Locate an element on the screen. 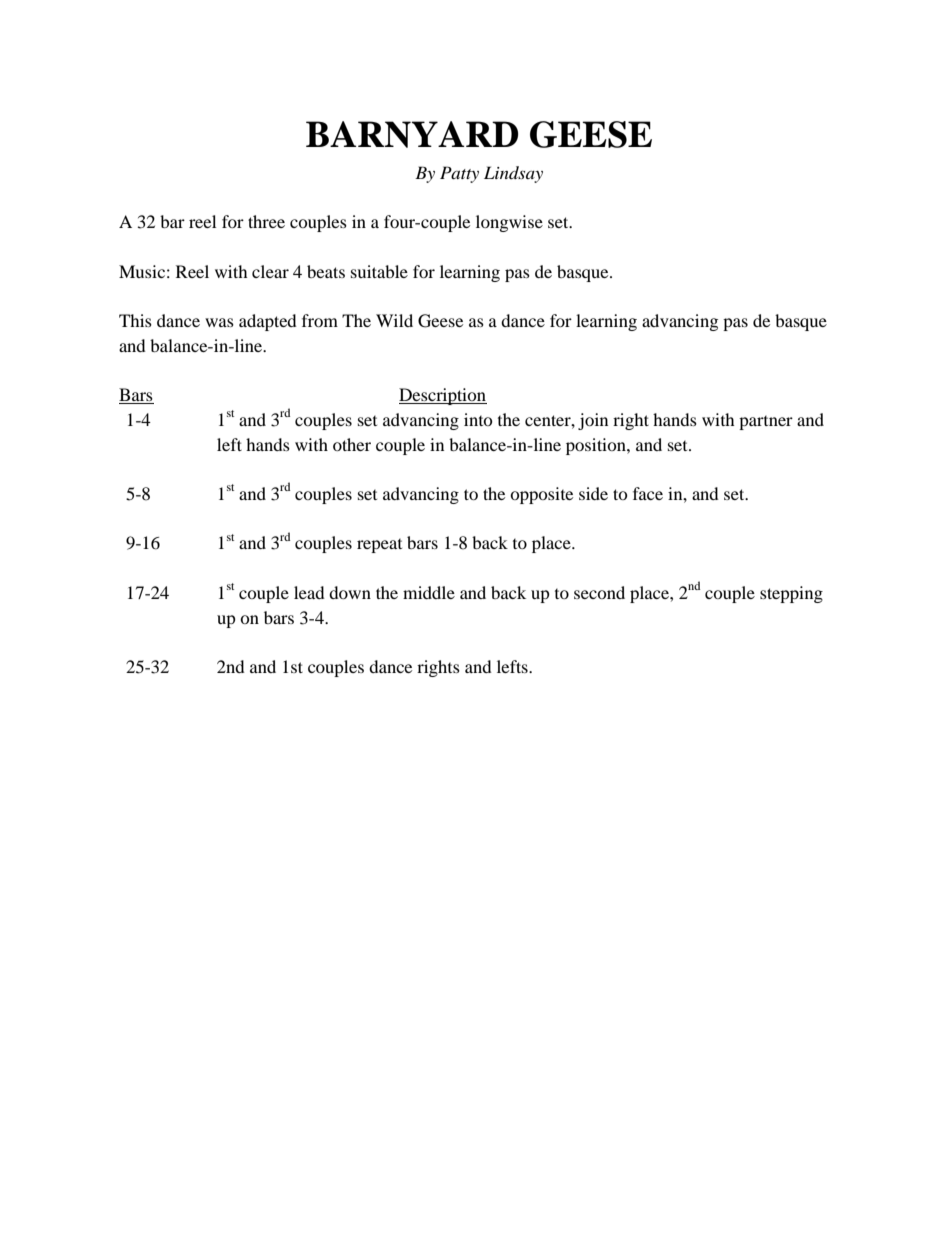 This screenshot has height=1233, width=952. Patty is located at coordinates (459, 174).
